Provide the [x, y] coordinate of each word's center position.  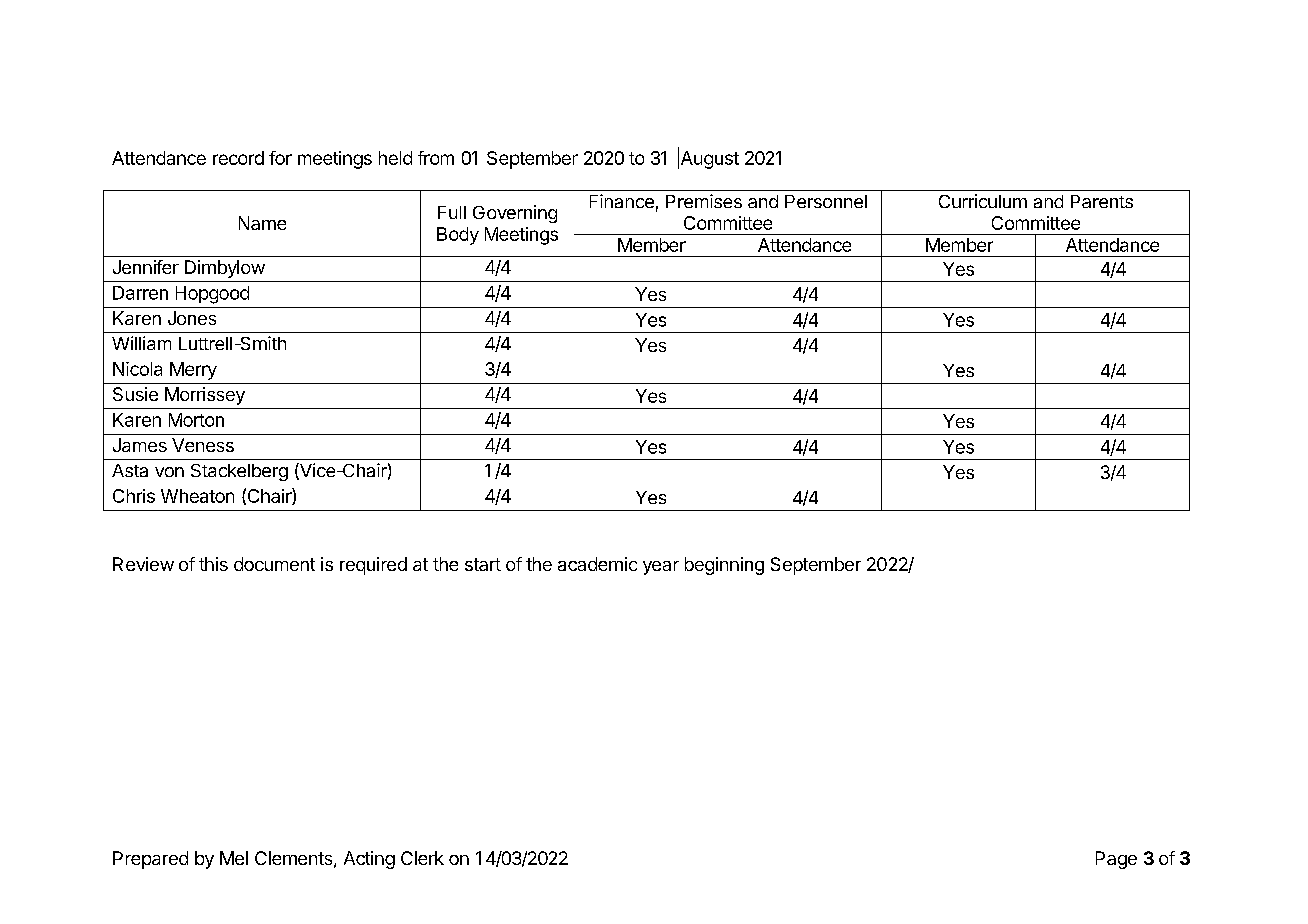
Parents [1102, 201]
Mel [234, 858]
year [661, 568]
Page [1116, 860]
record [238, 158]
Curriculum [983, 201]
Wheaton [197, 496]
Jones [192, 318]
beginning [724, 566]
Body [458, 236]
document [274, 564]
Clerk [422, 858]
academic [597, 564]
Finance [622, 201]
